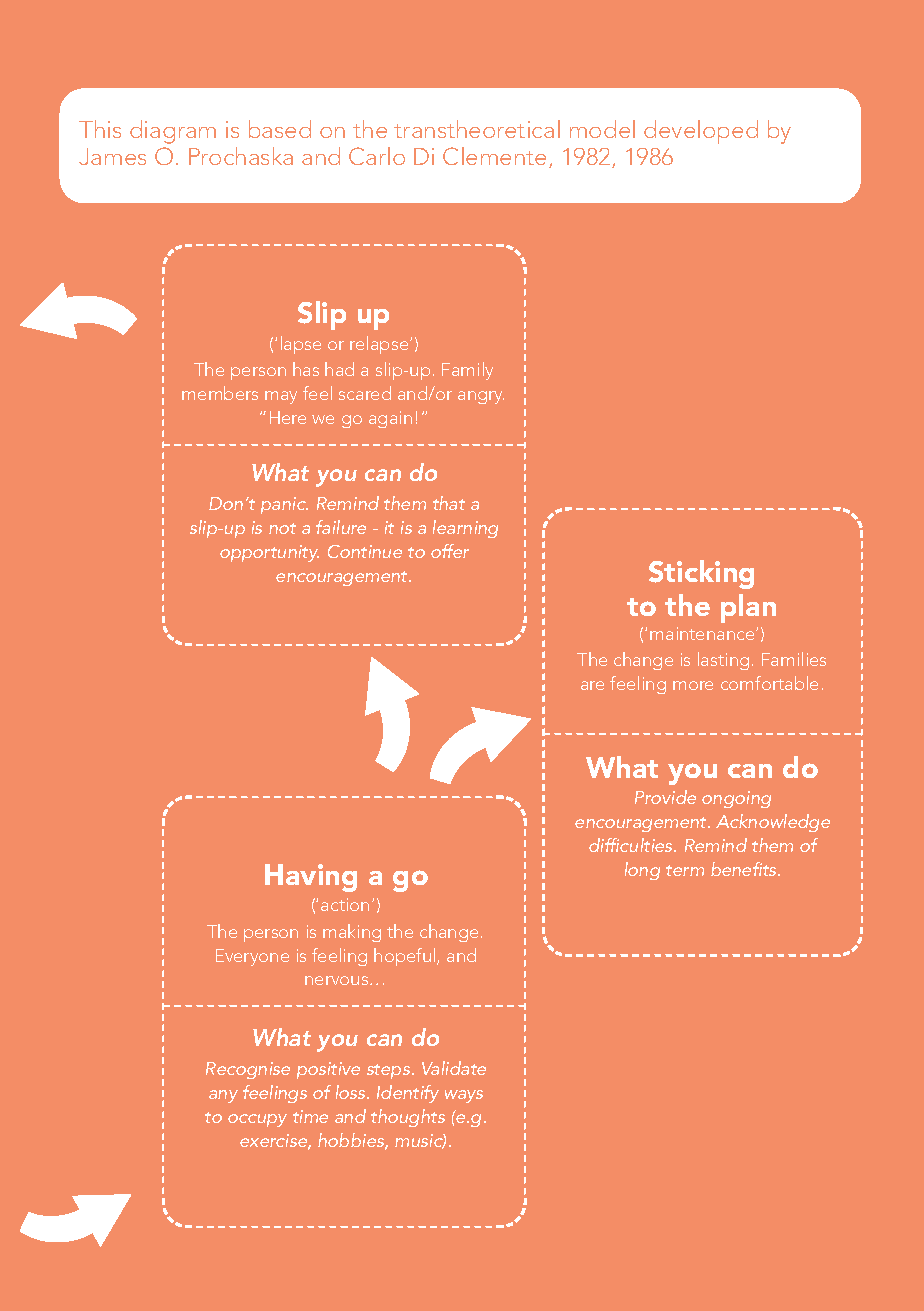 Image resolution: width=924 pixels, height=1311 pixels. I want to click on Clemente, so click(496, 157).
